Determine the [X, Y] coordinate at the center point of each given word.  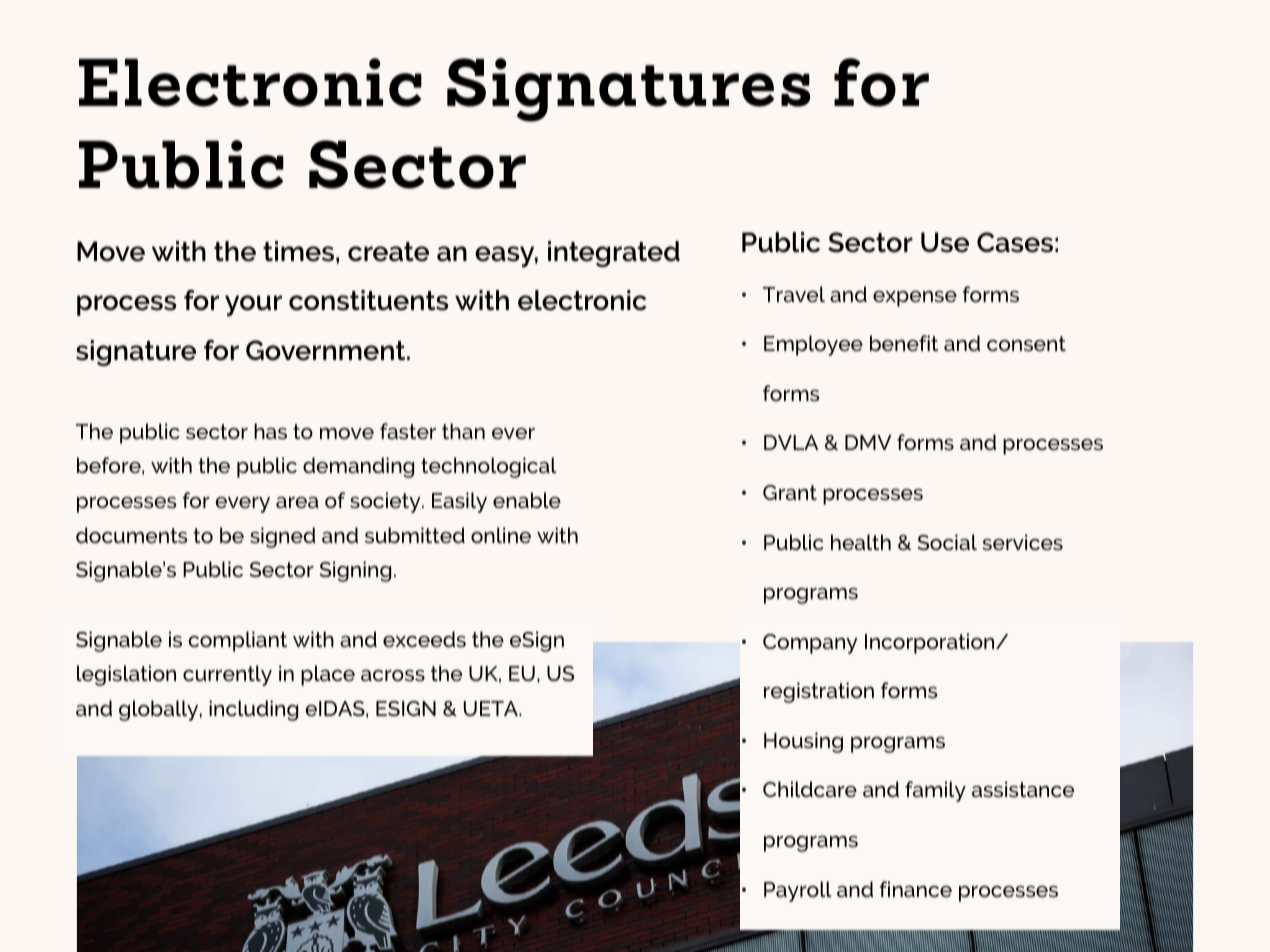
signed [283, 537]
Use [945, 242]
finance [916, 889]
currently [227, 675]
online [501, 535]
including [253, 710]
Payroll [798, 891]
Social [947, 542]
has [270, 431]
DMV [868, 442]
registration [819, 692]
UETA [492, 708]
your [253, 305]
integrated [614, 254]
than [463, 431]
